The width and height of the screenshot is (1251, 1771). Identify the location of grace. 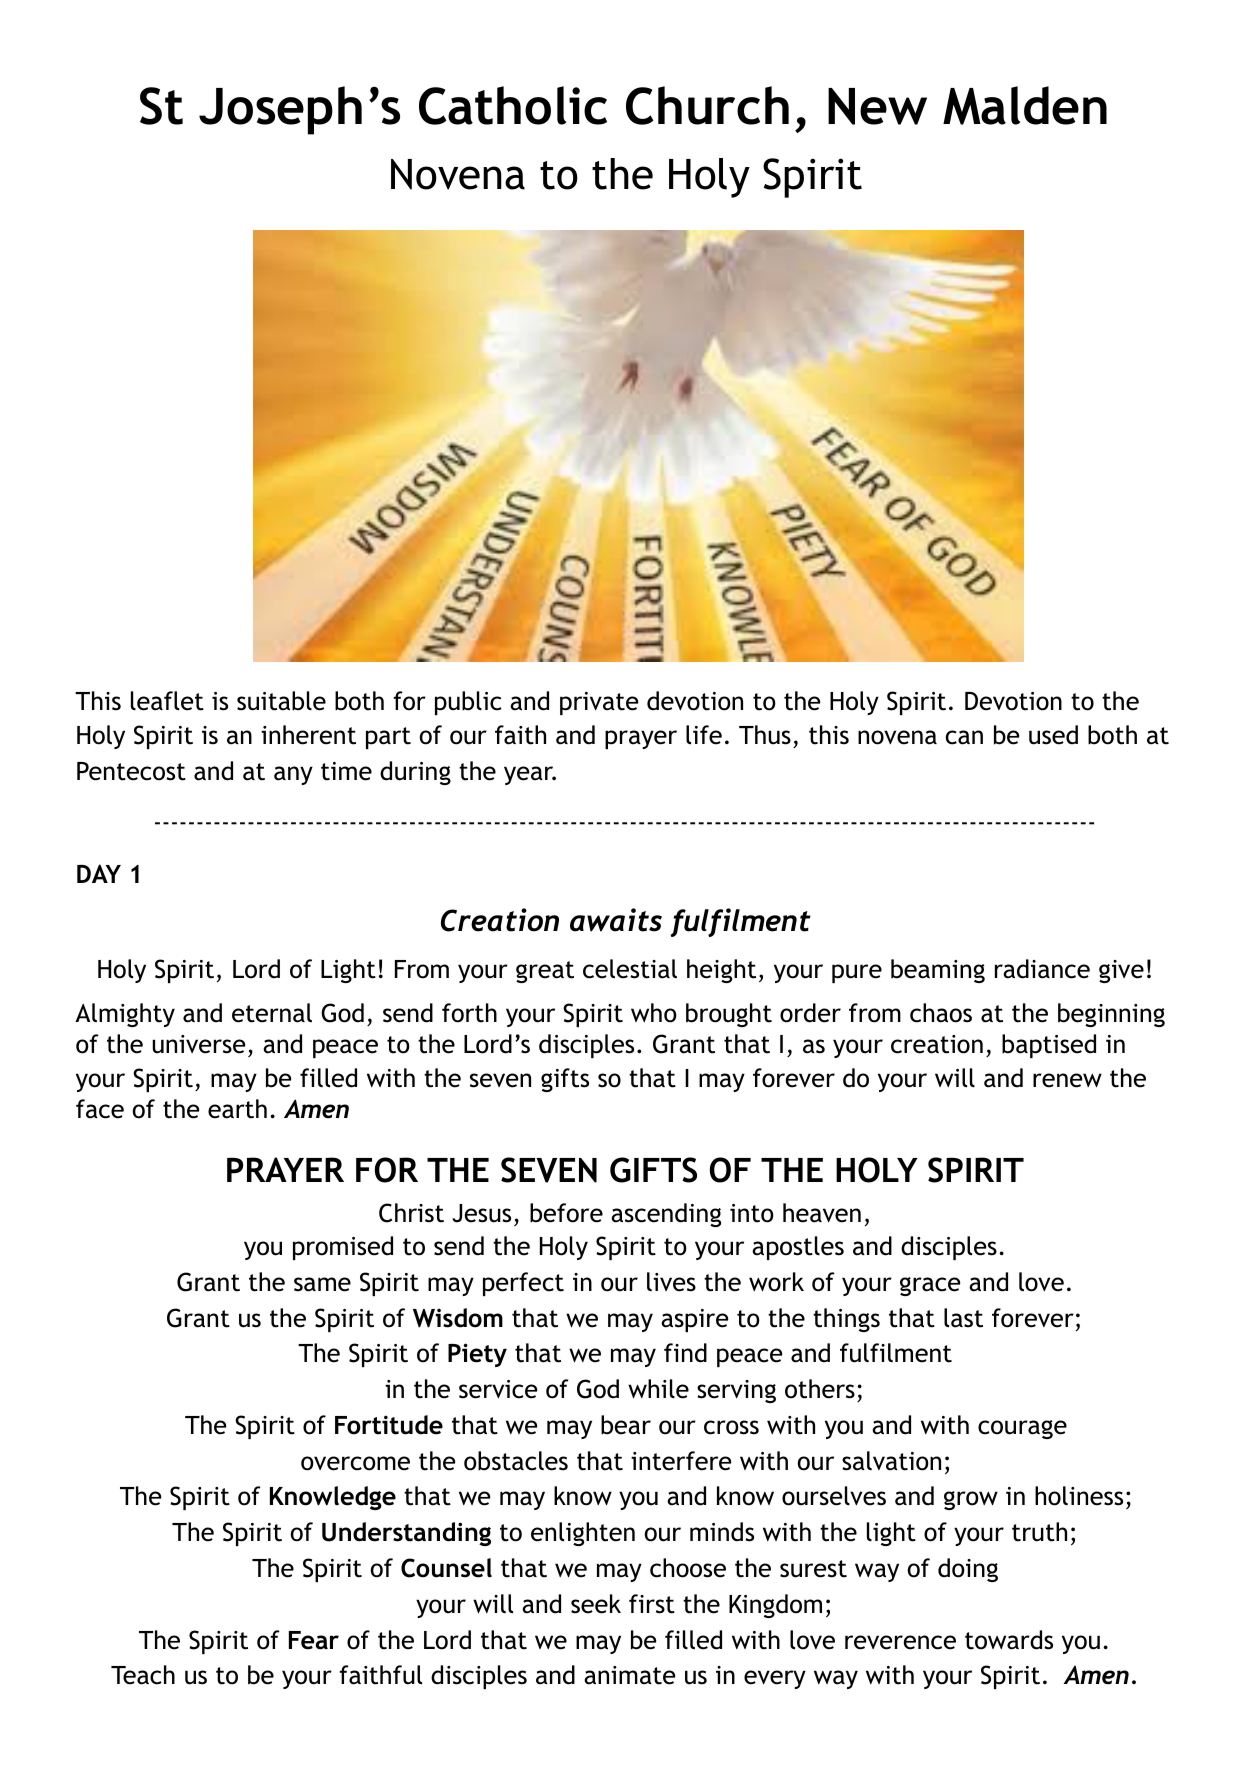
(930, 1286).
